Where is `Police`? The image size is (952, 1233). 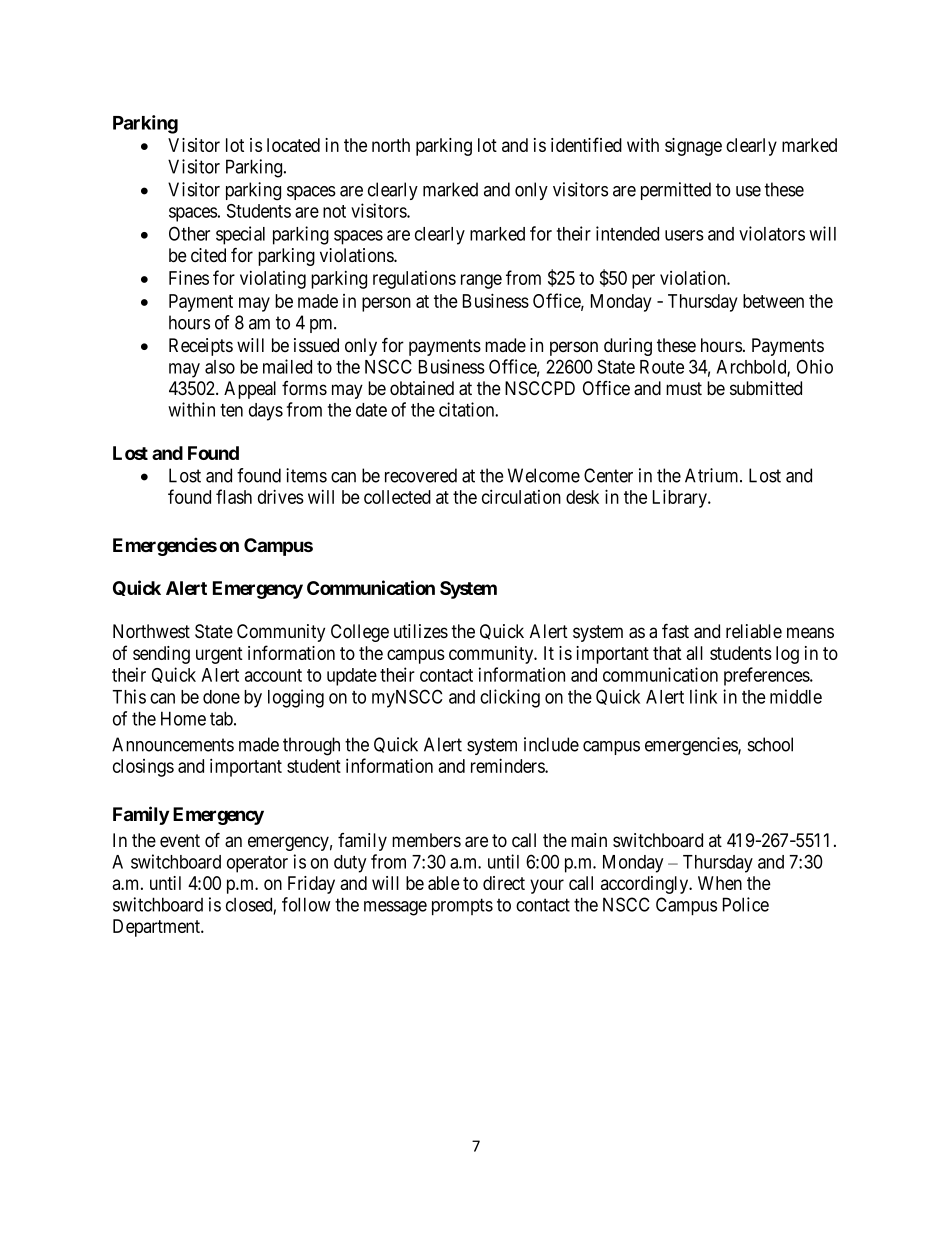
Police is located at coordinates (746, 904).
